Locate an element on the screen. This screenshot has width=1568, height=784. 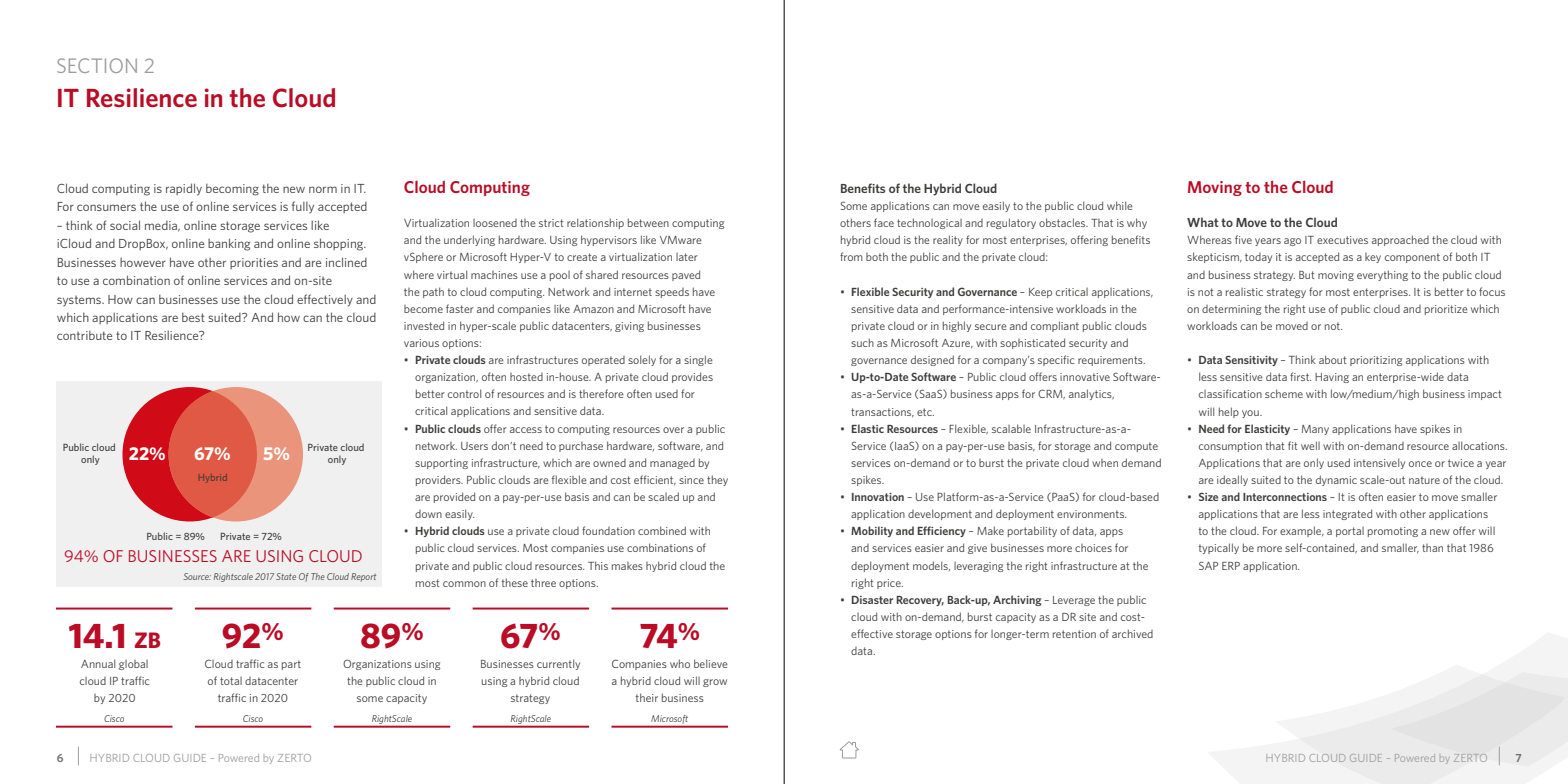
banking is located at coordinates (229, 244).
